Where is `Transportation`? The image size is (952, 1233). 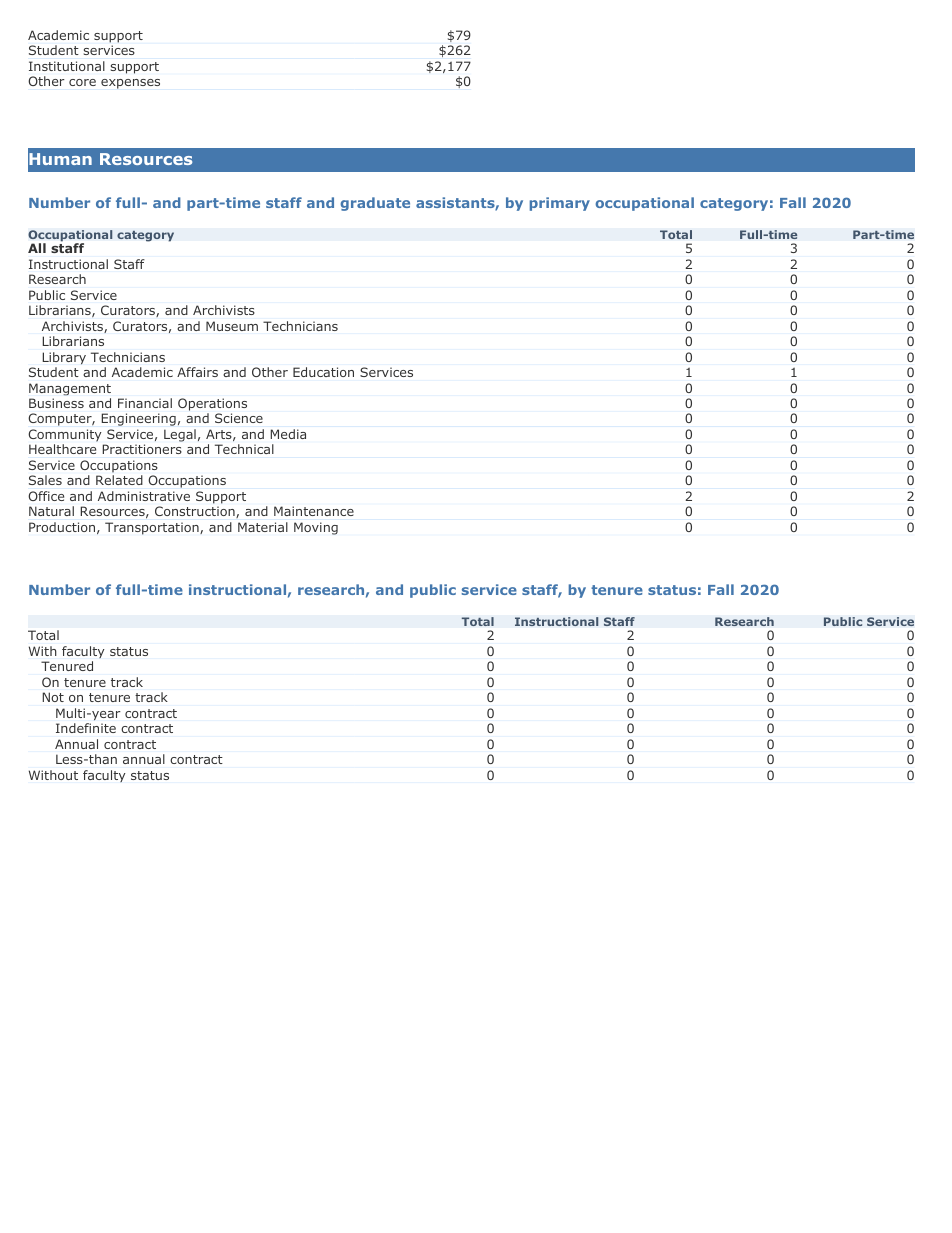 Transportation is located at coordinates (153, 528).
